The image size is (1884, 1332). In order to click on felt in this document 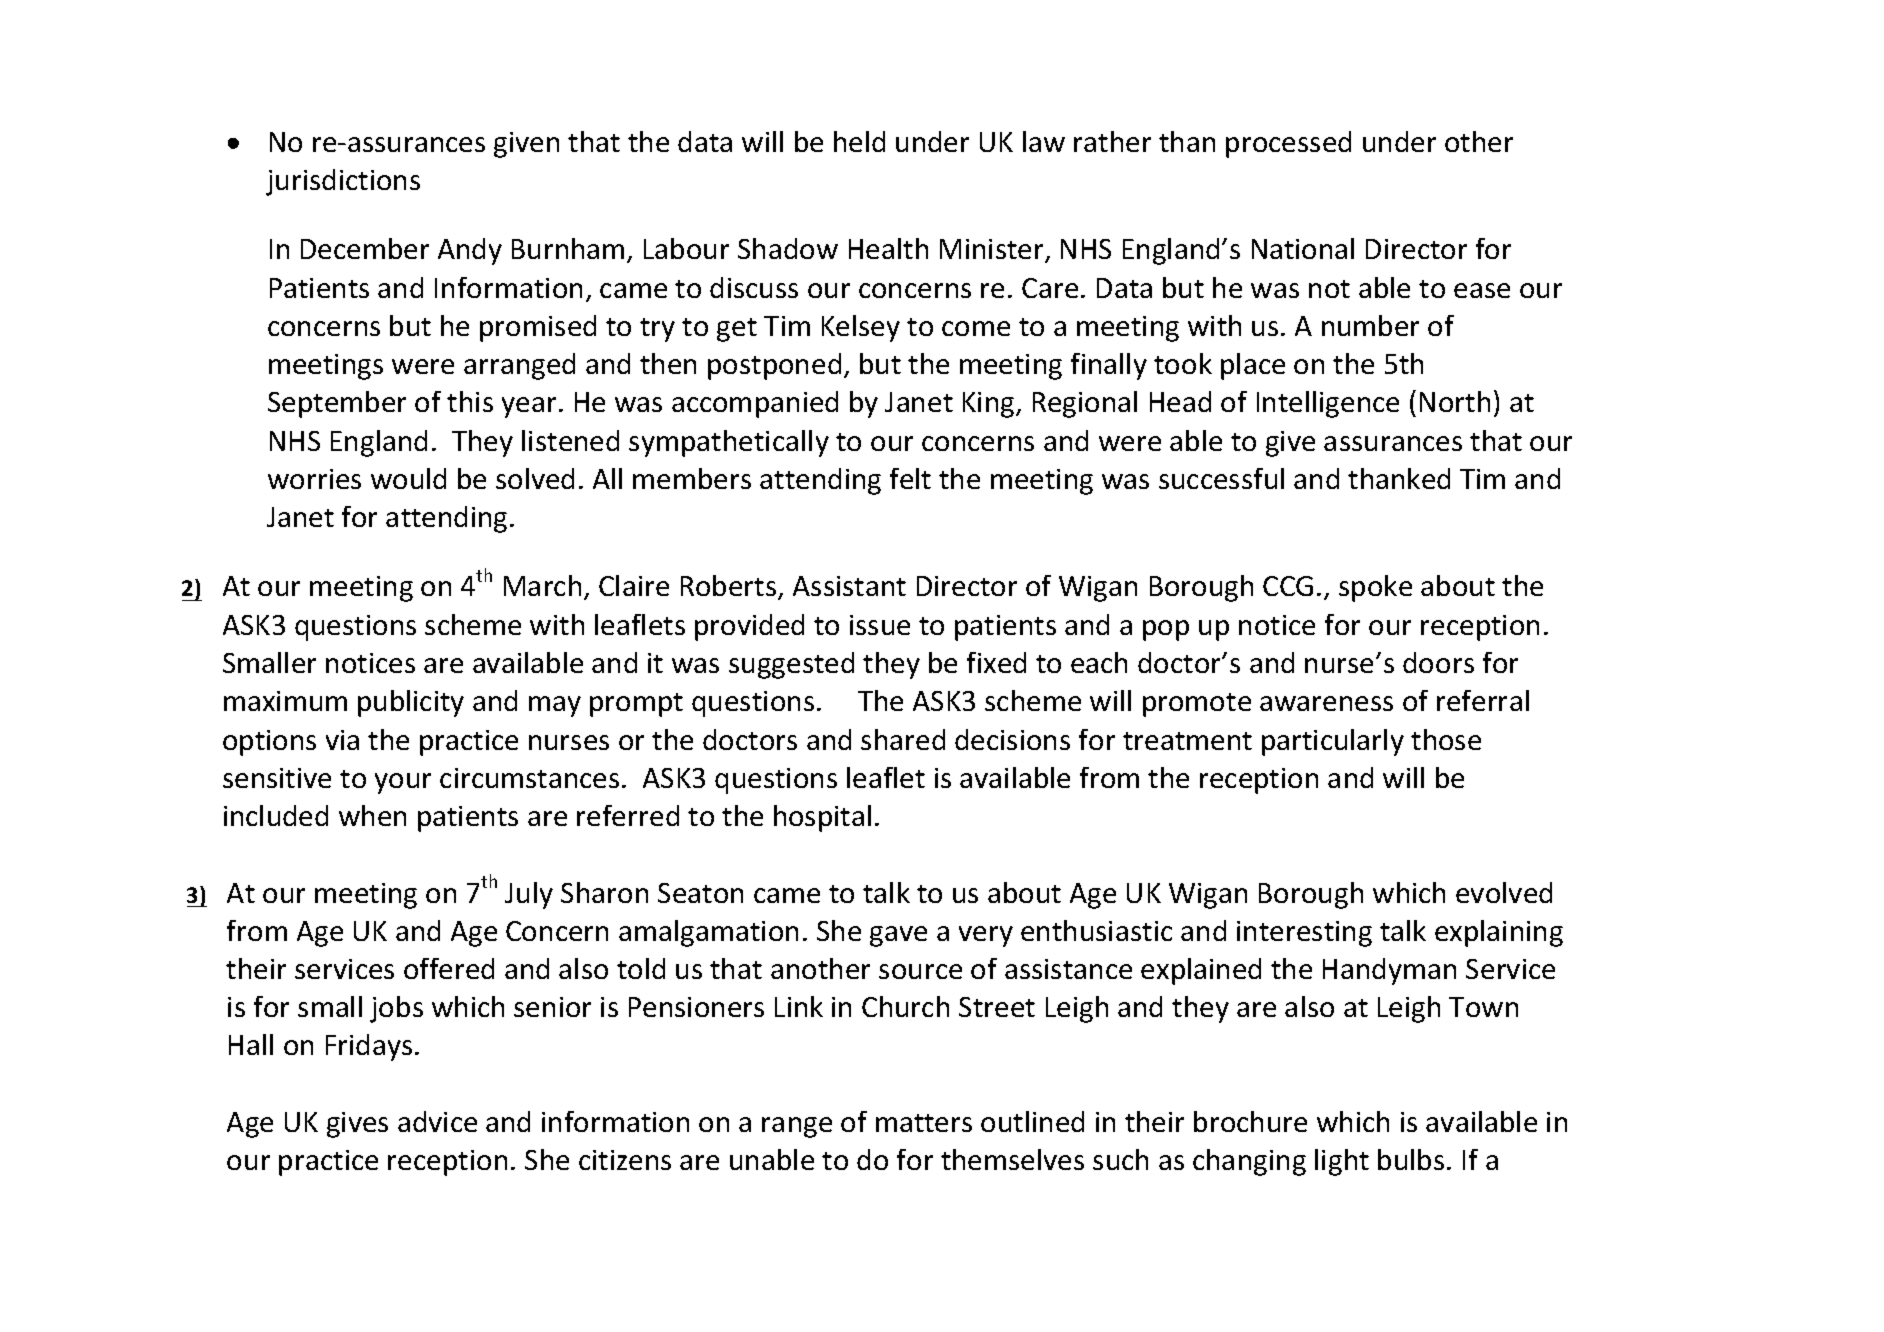, I will do `click(910, 478)`.
